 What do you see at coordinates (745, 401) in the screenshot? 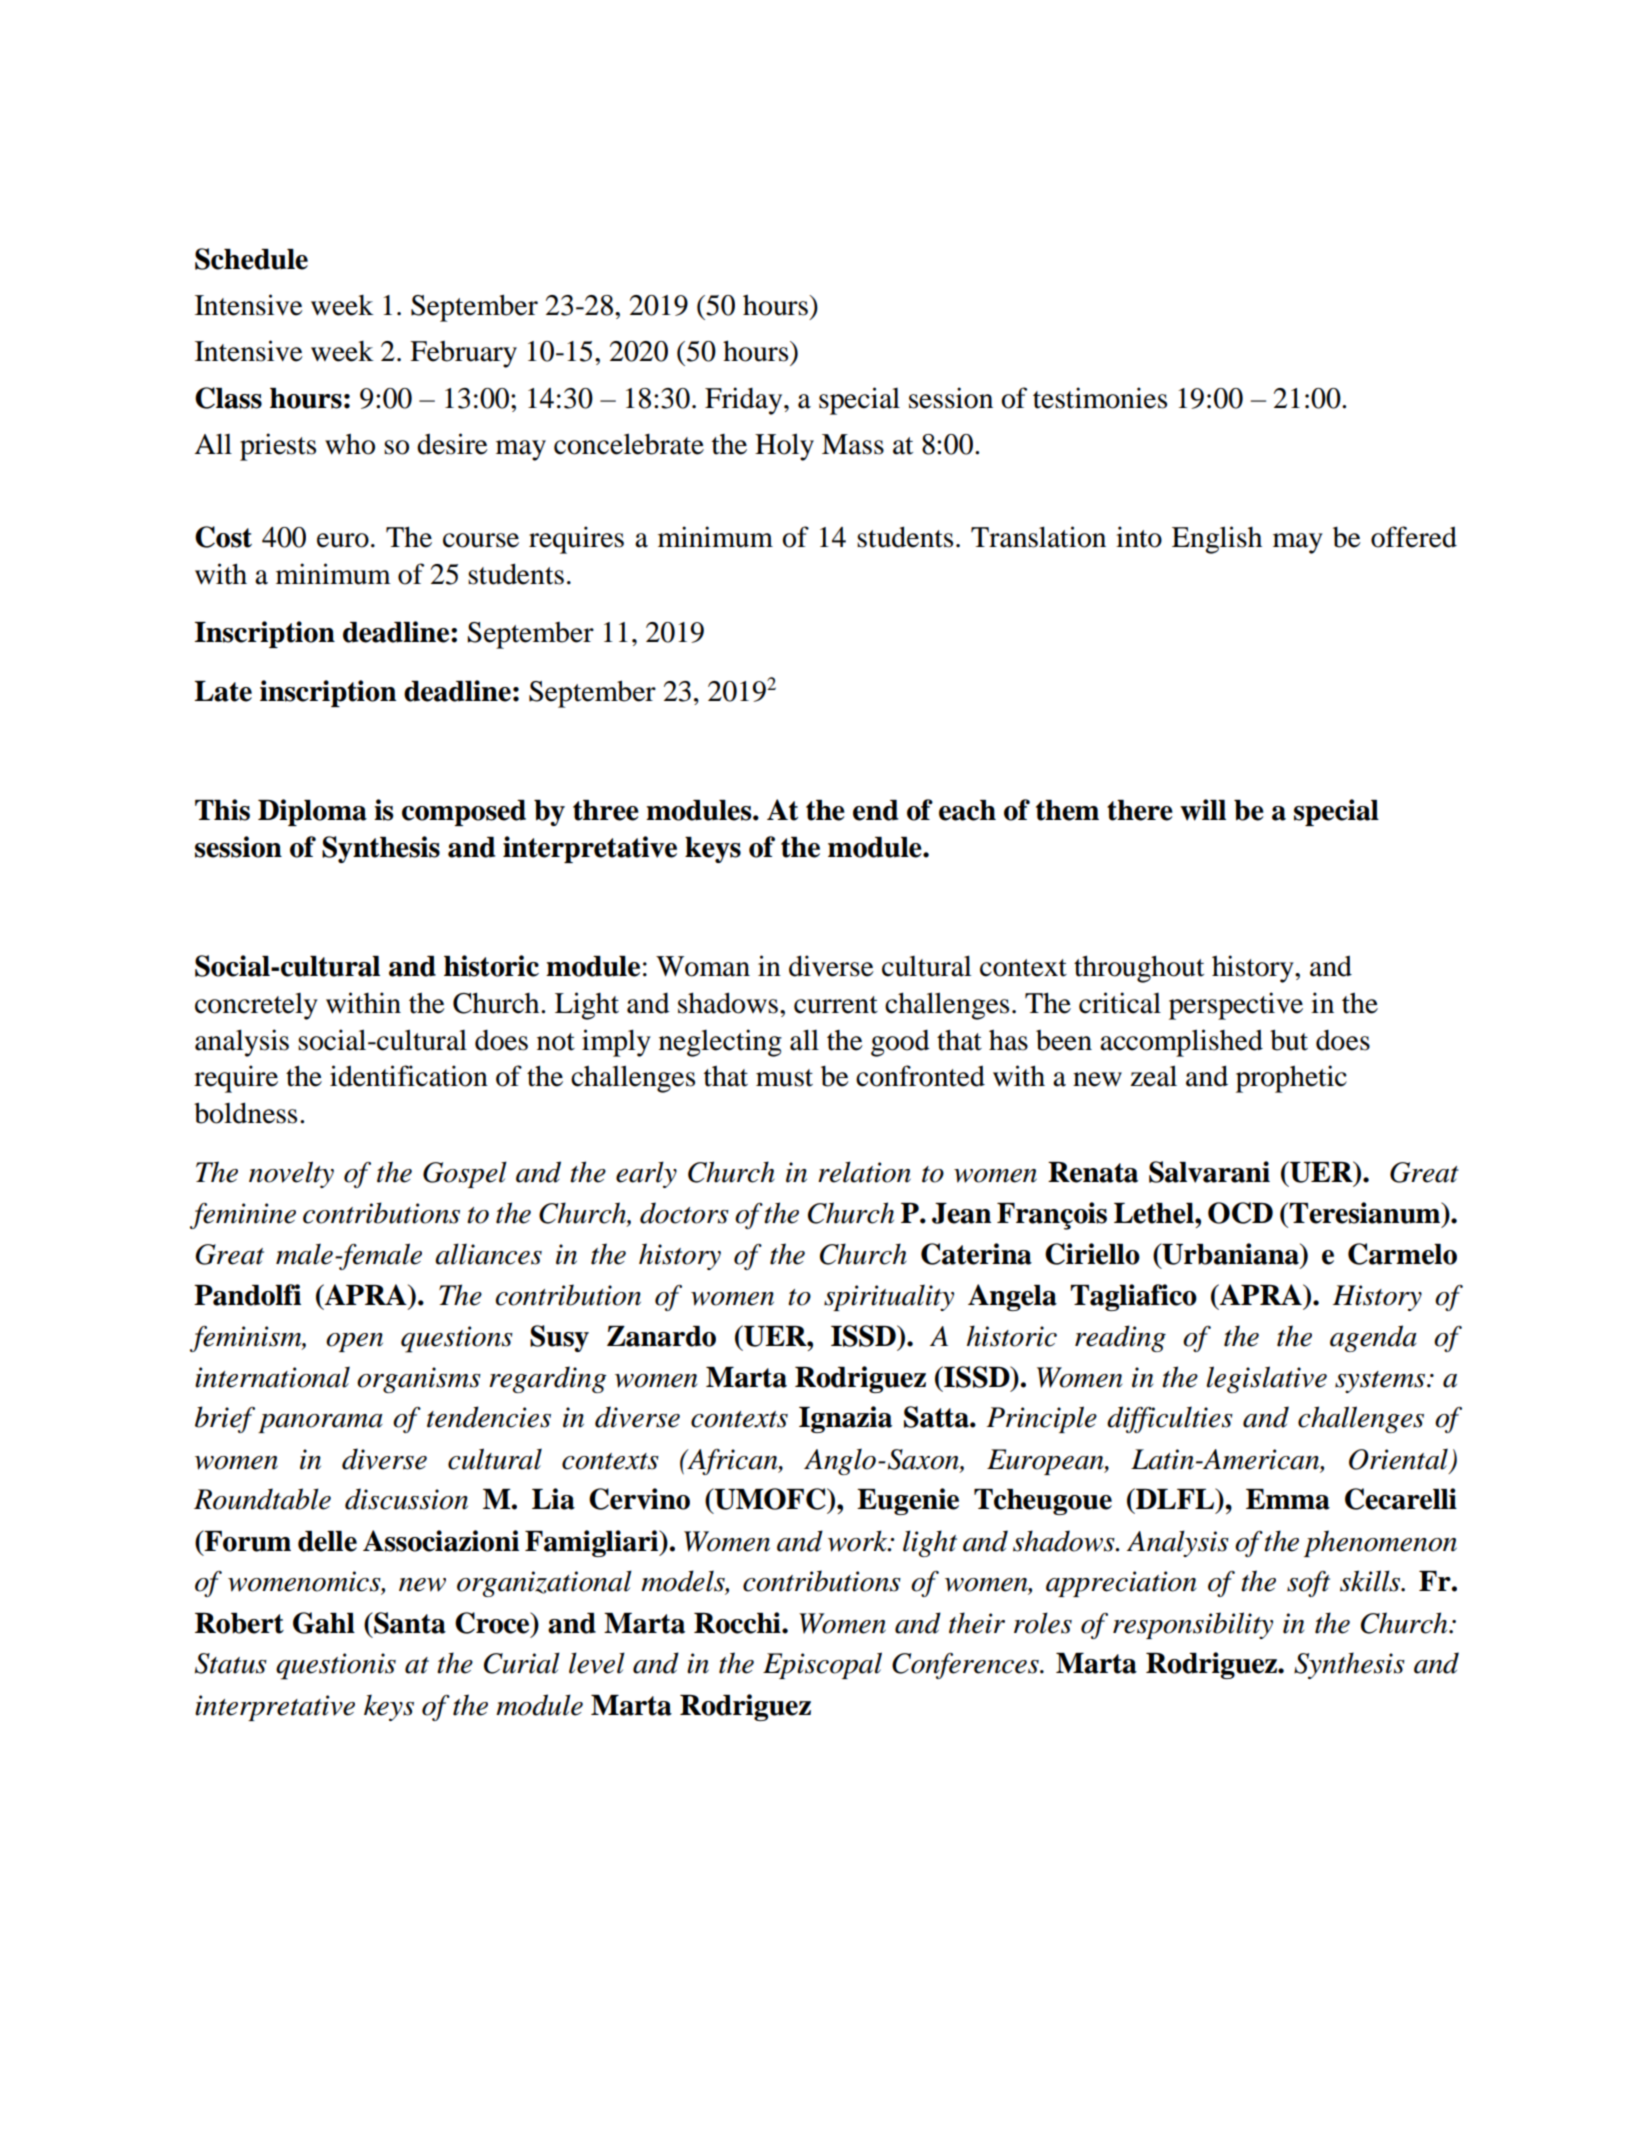
I see `Friday` at bounding box center [745, 401].
